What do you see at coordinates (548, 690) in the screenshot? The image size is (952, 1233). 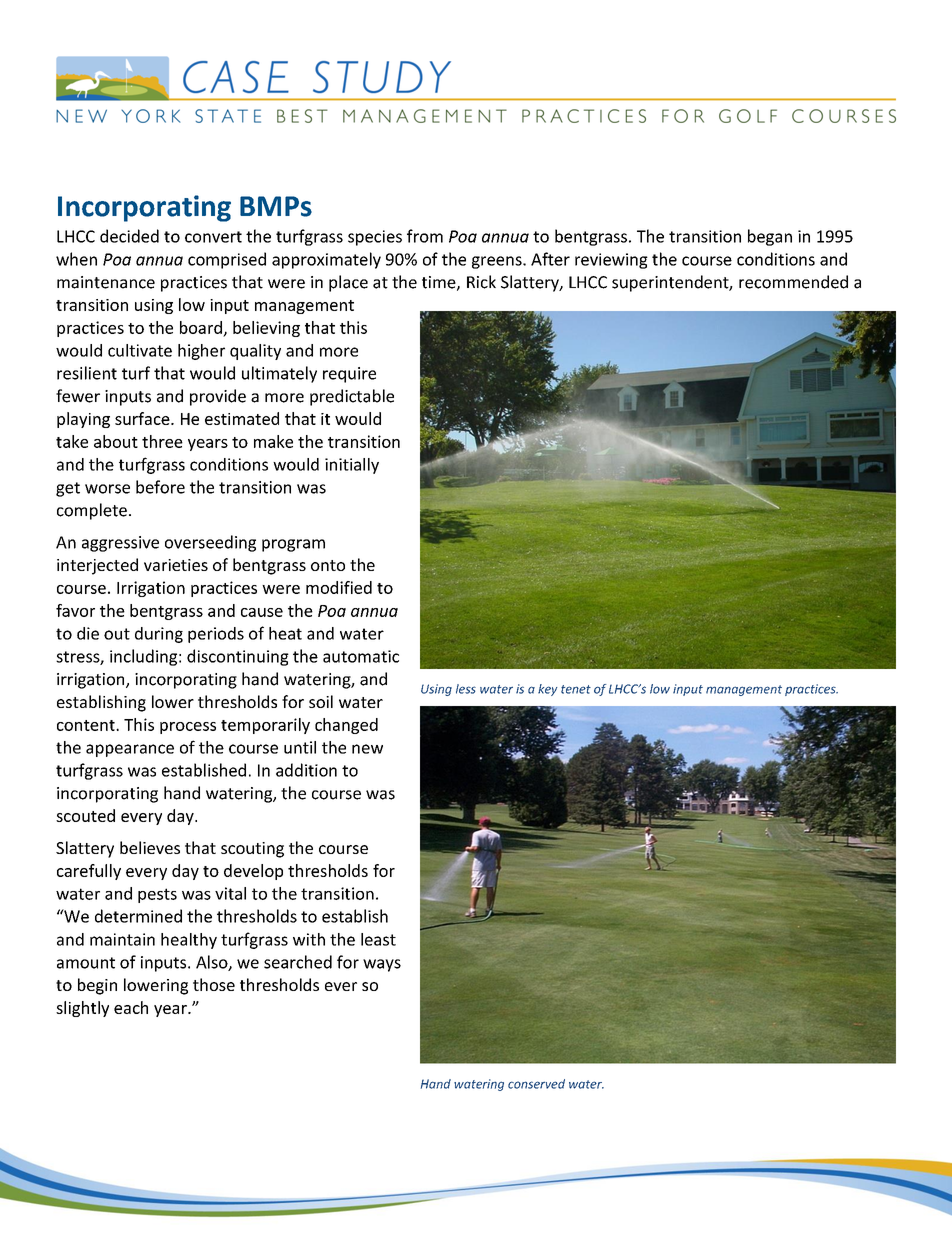 I see `key` at bounding box center [548, 690].
